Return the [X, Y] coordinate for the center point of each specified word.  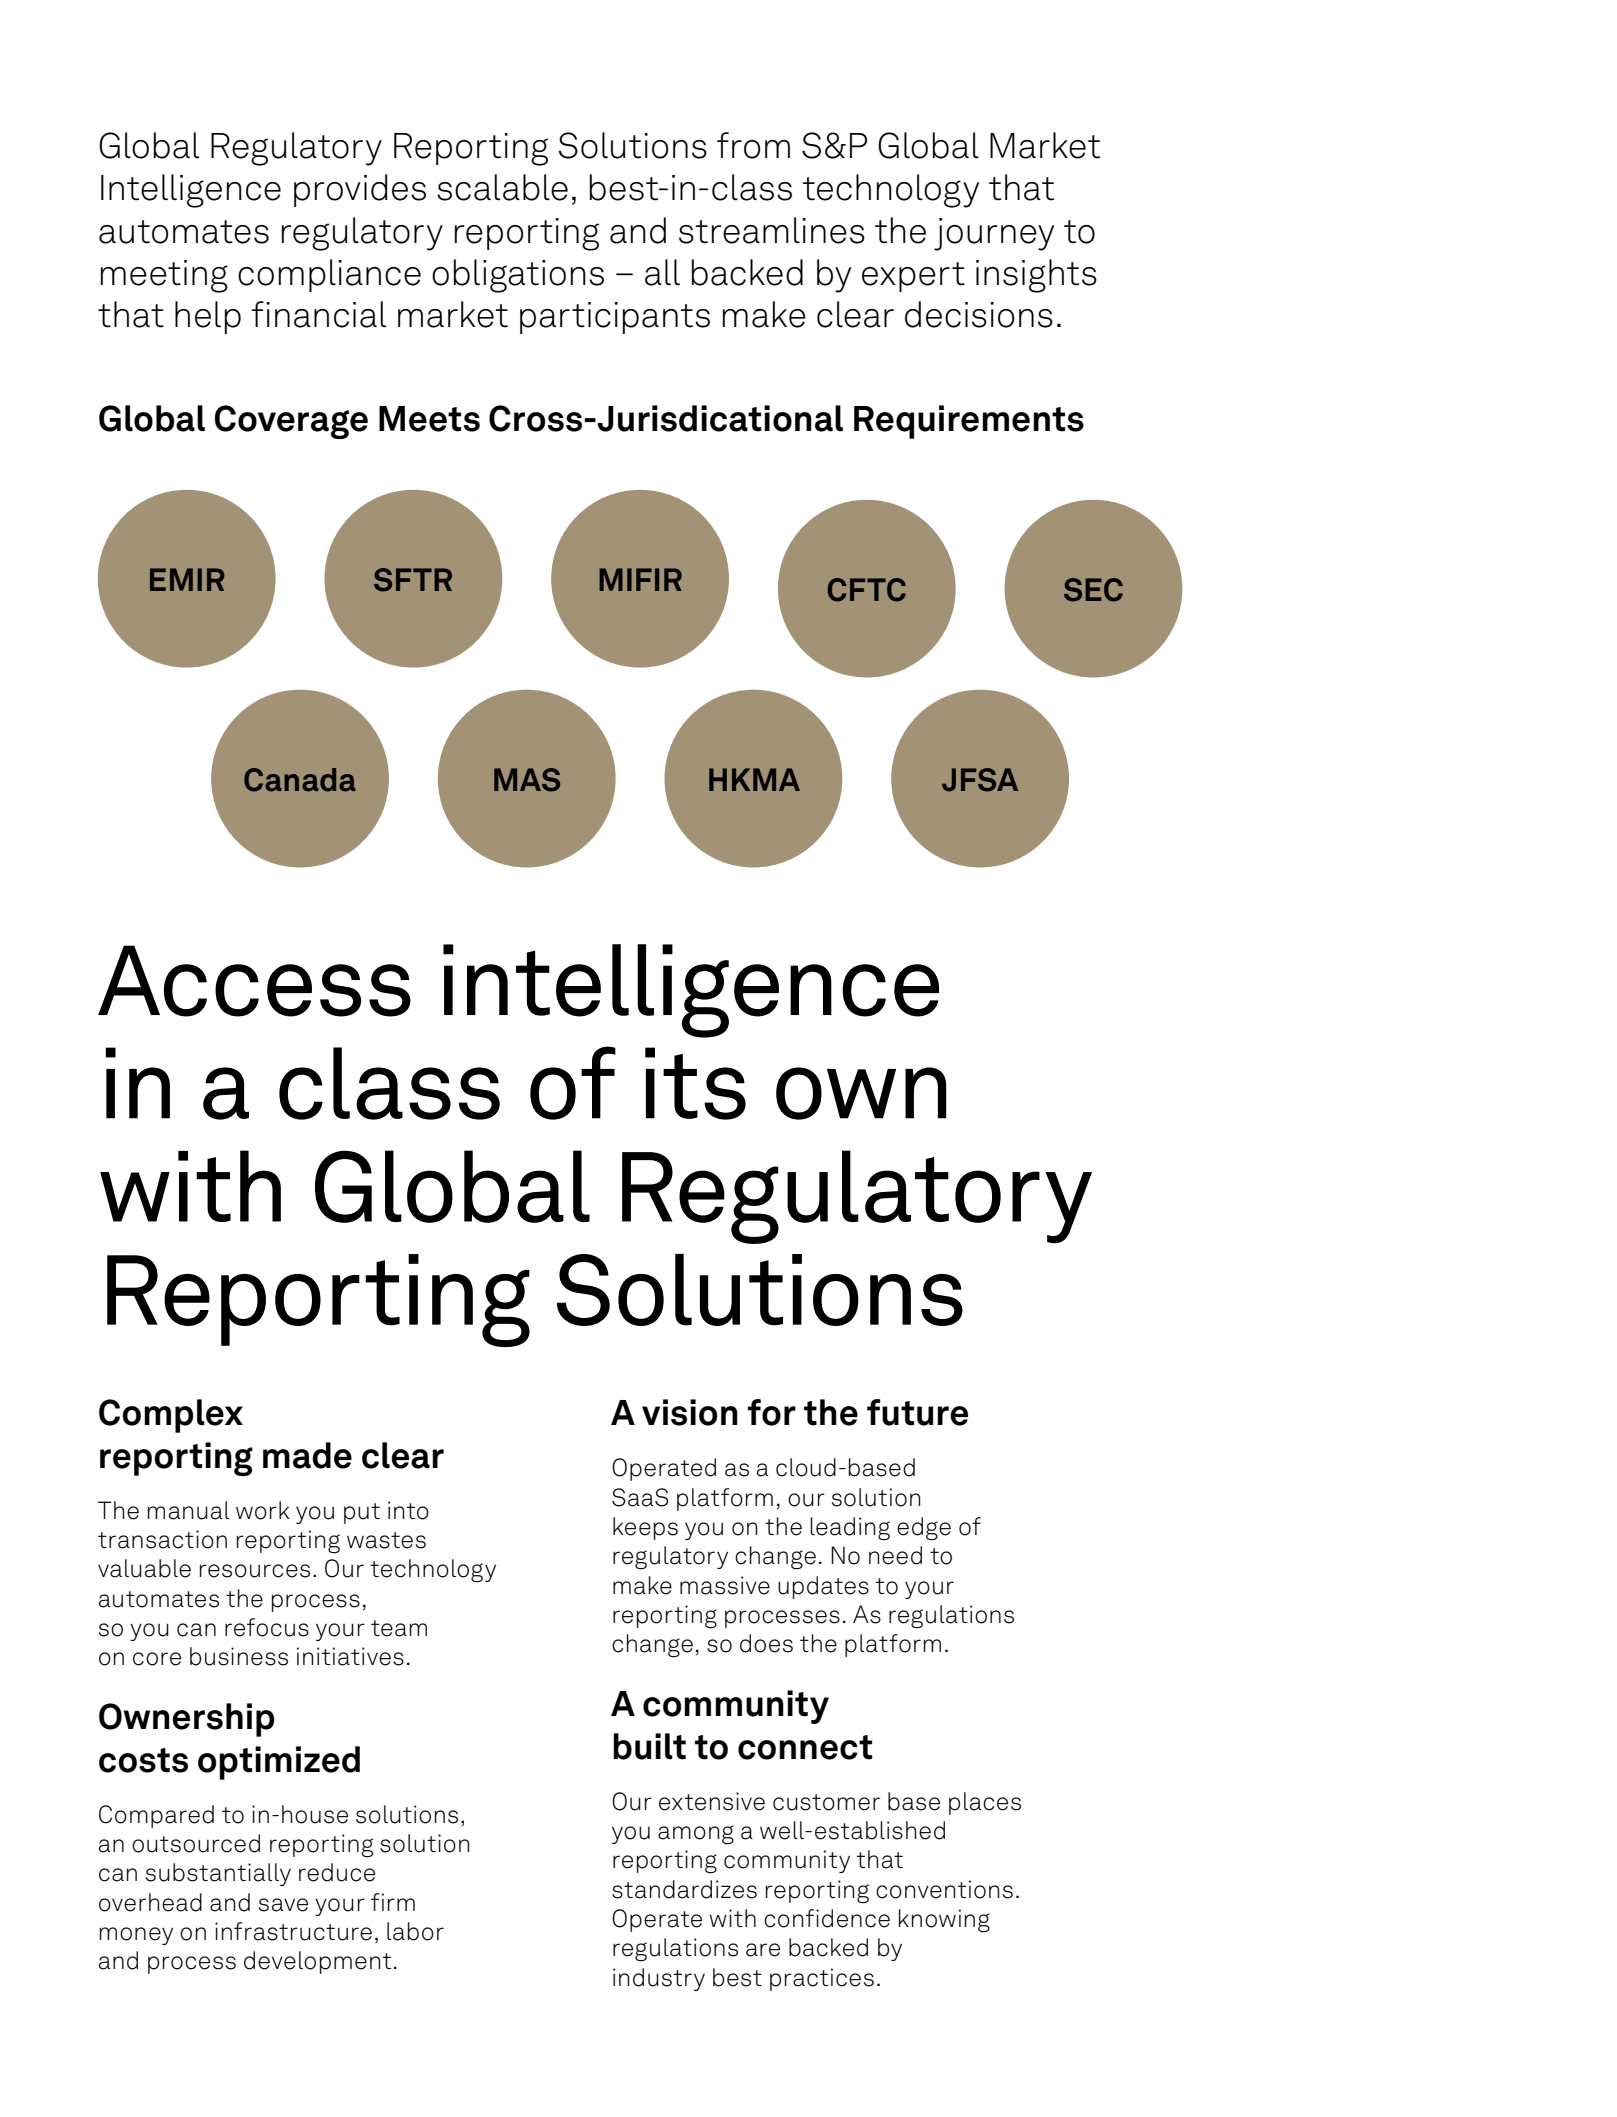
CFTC [867, 590]
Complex [171, 1416]
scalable [502, 187]
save [283, 1905]
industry [659, 1979]
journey [994, 234]
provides [360, 190]
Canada [300, 780]
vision [690, 1412]
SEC [1093, 590]
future [917, 1412]
